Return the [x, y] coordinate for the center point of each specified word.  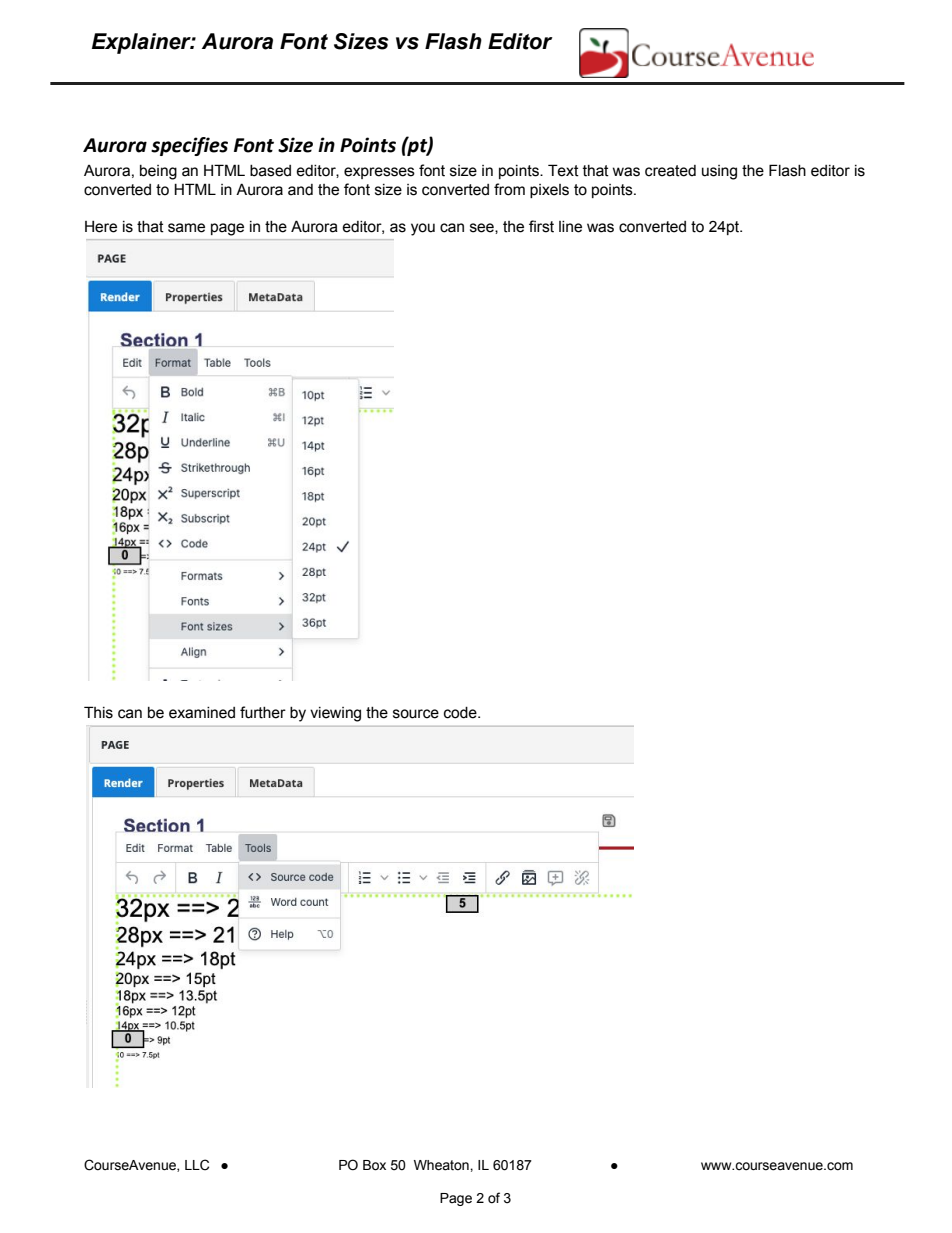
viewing [335, 714]
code [461, 713]
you [423, 229]
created [670, 171]
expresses [379, 173]
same [186, 228]
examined [202, 713]
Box [374, 1165]
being [158, 172]
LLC [197, 1165]
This [98, 712]
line [570, 227]
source [416, 714]
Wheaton [442, 1165]
